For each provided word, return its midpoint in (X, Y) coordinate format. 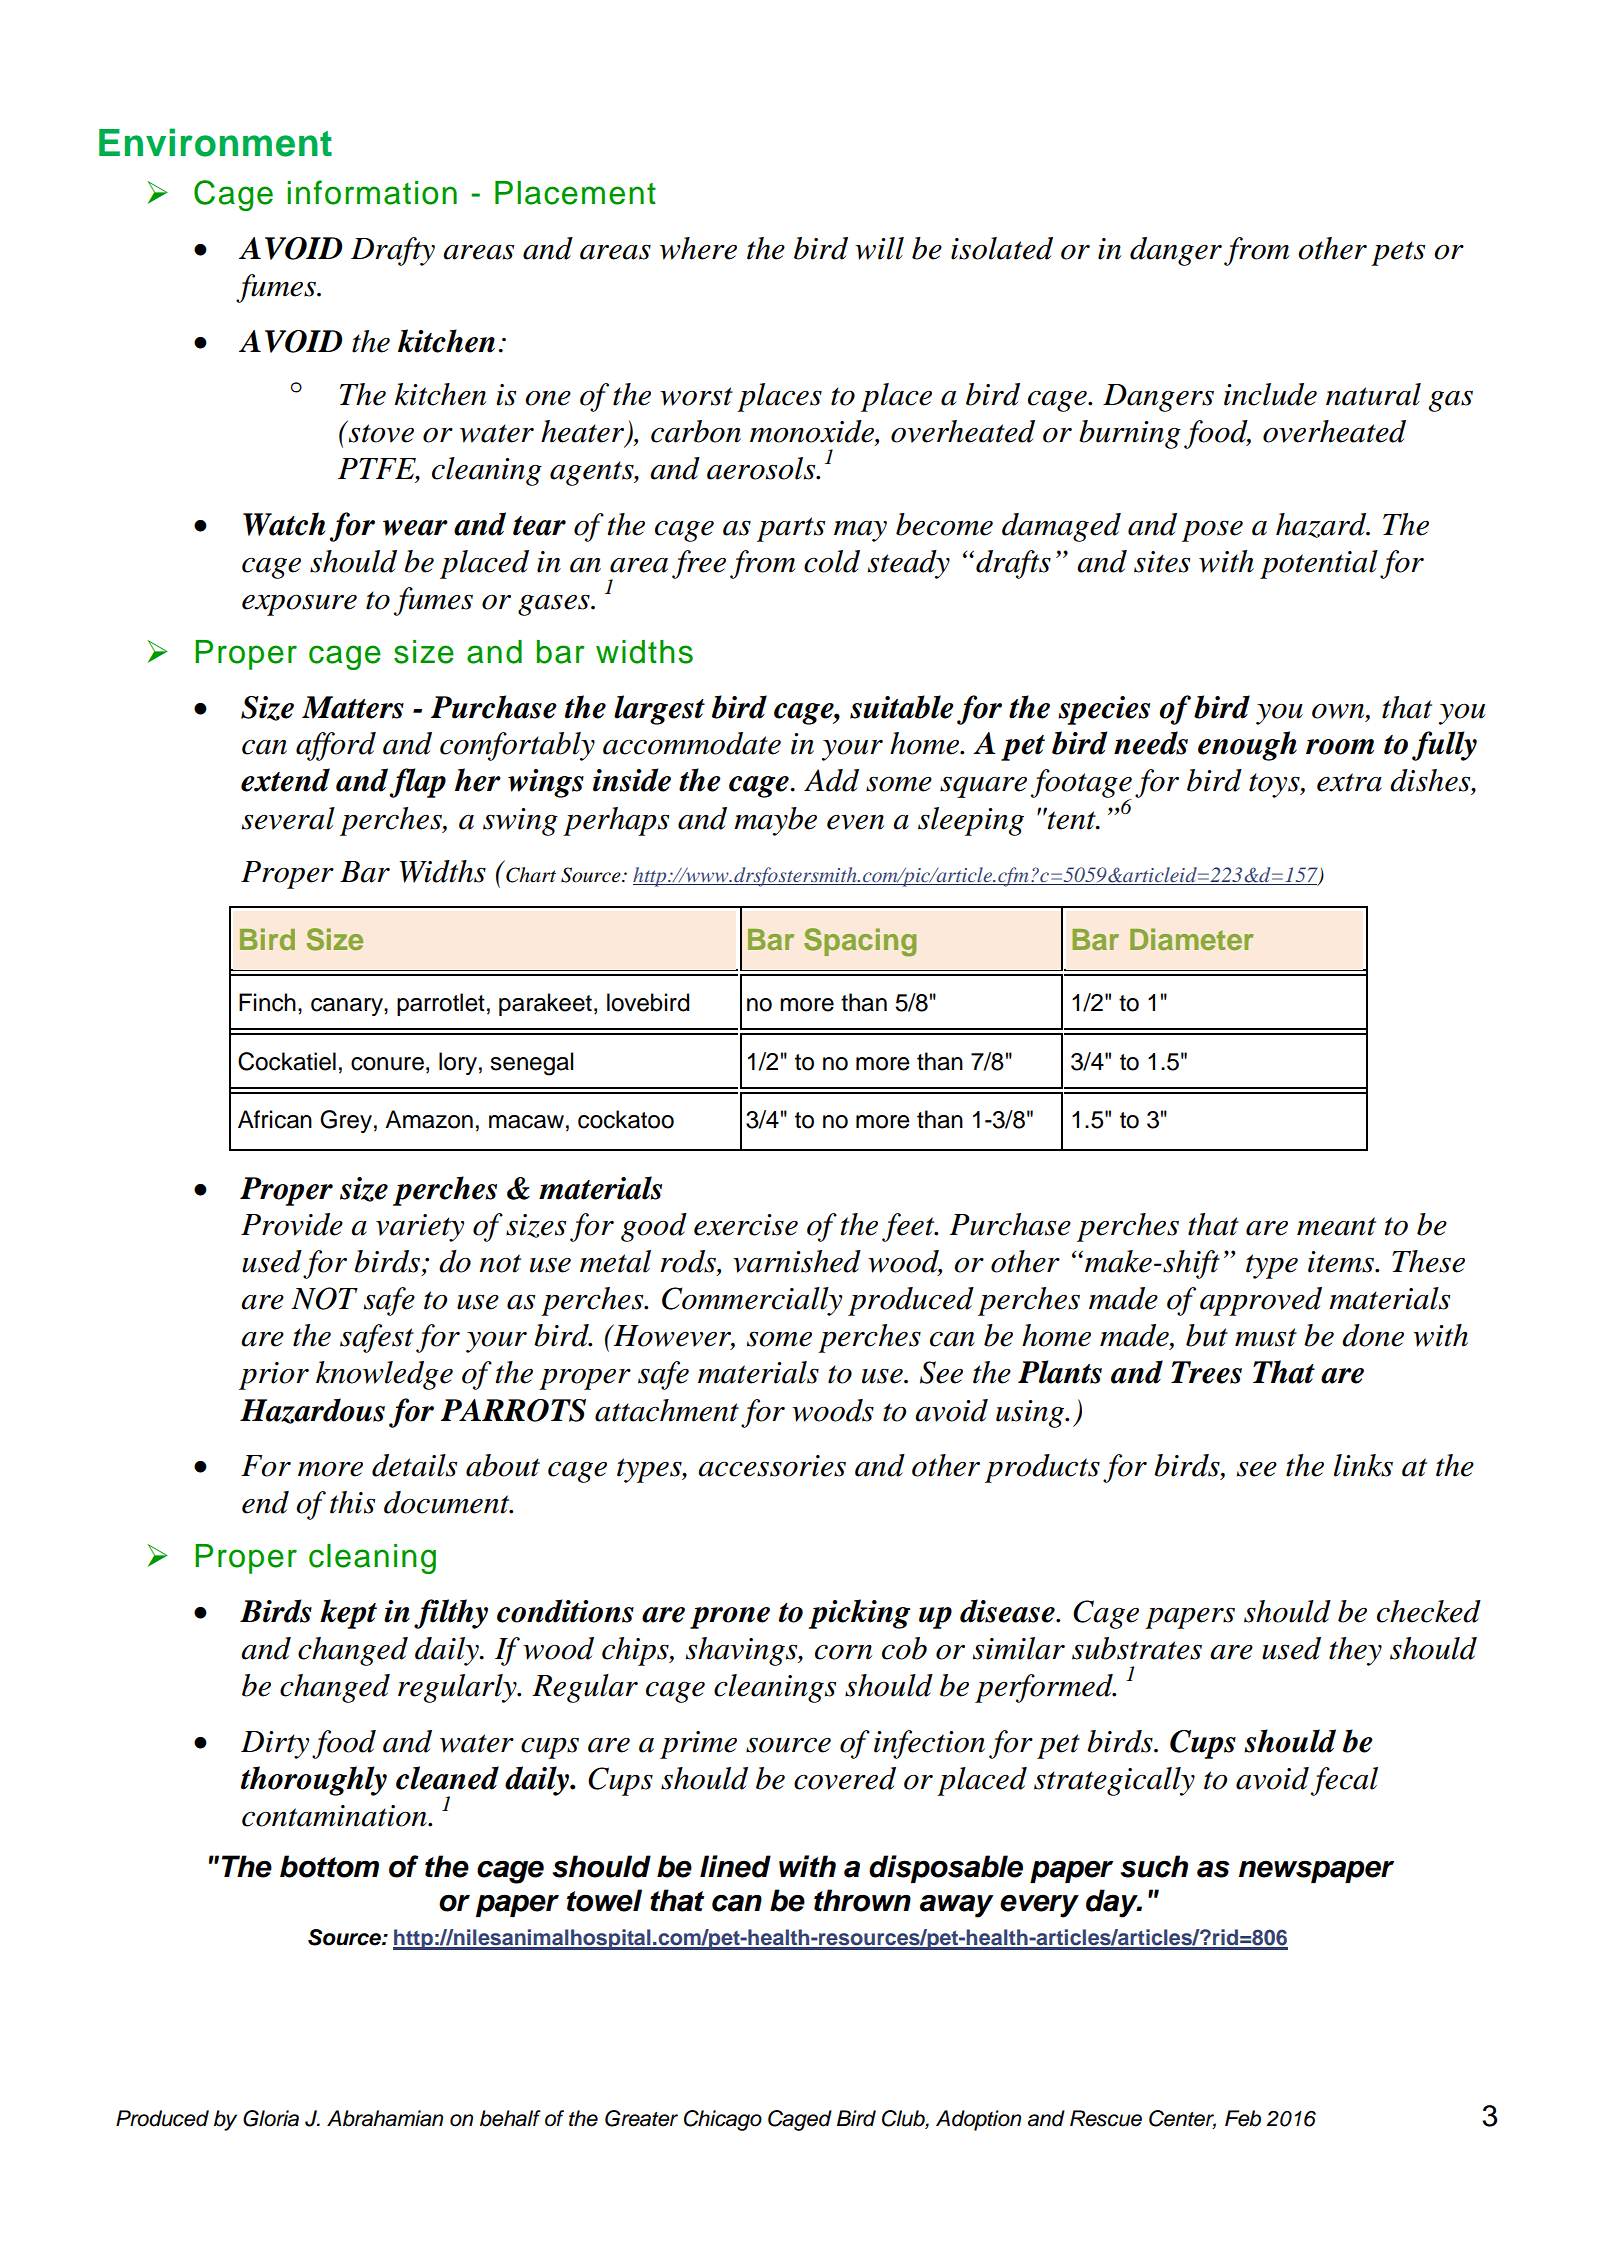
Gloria (271, 2118)
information (372, 192)
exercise (746, 1225)
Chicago (723, 2120)
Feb (1243, 2118)
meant (1336, 1226)
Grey (346, 1121)
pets (1398, 253)
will (879, 248)
